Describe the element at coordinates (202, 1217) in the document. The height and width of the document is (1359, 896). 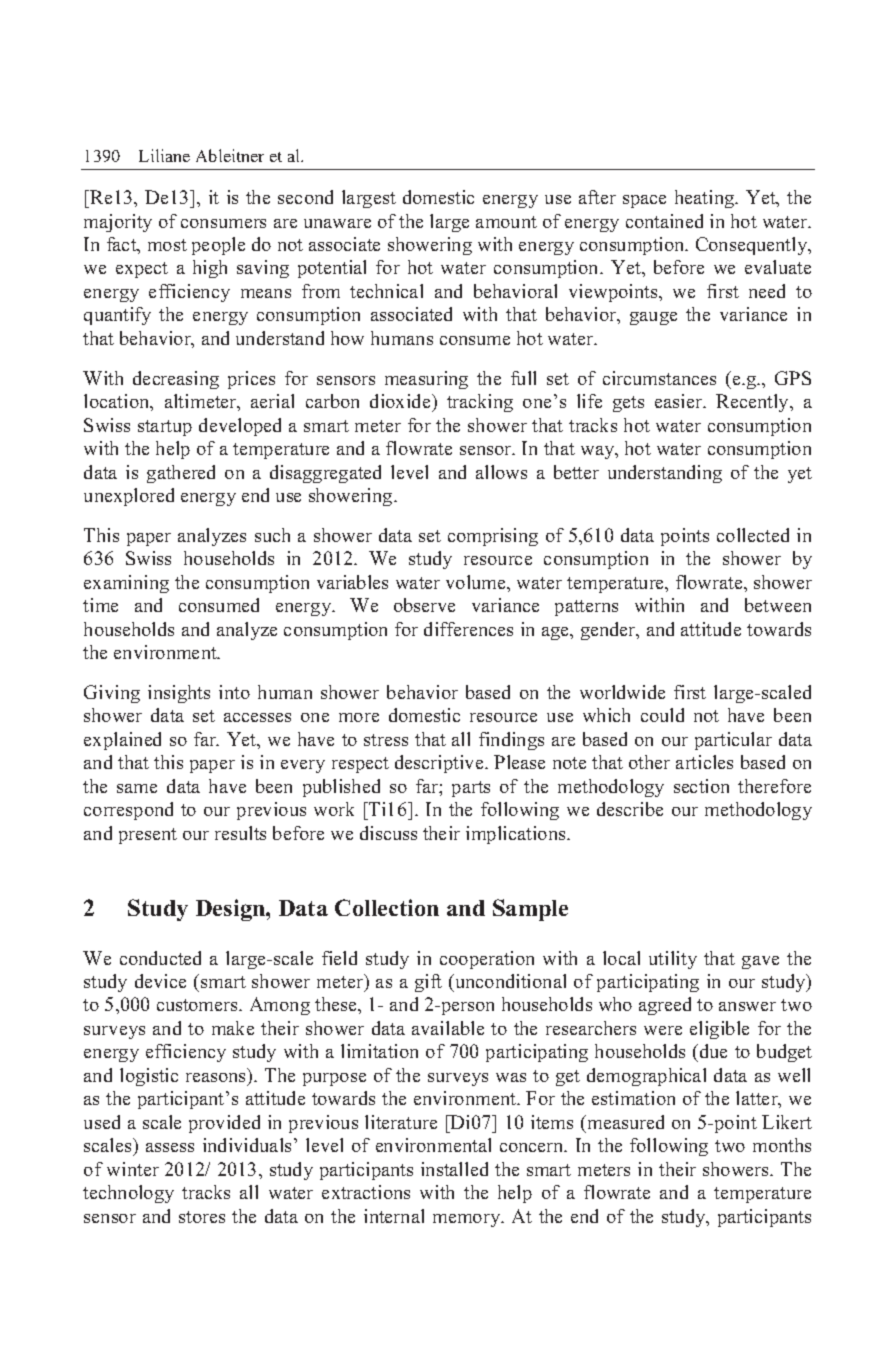
I see `stores` at that location.
